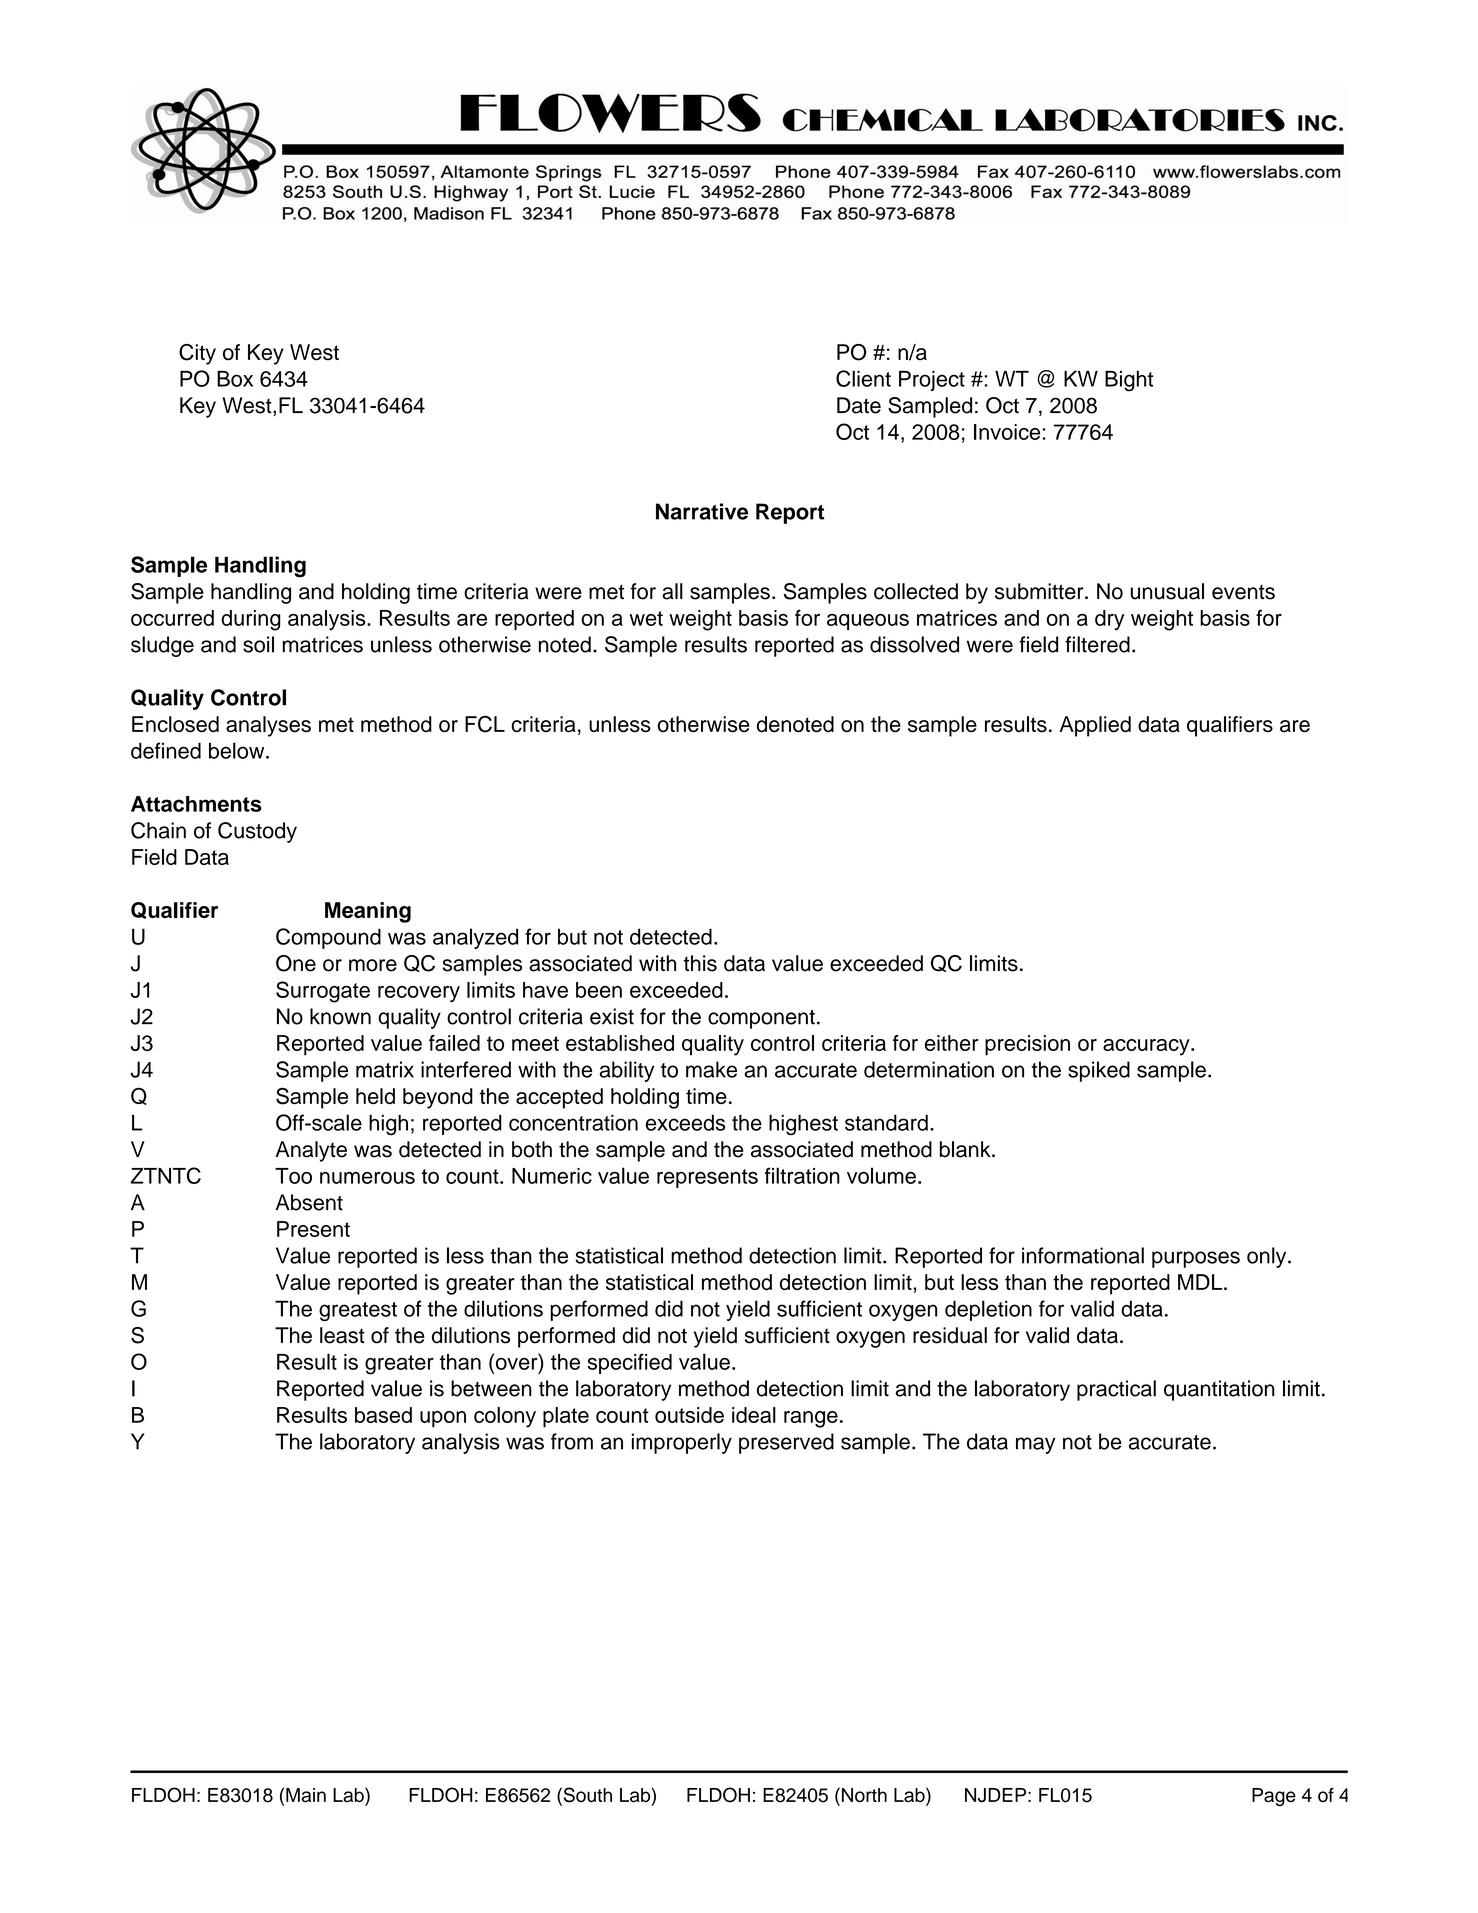 This document has width=1478, height=1913. I want to click on Custody, so click(257, 832).
